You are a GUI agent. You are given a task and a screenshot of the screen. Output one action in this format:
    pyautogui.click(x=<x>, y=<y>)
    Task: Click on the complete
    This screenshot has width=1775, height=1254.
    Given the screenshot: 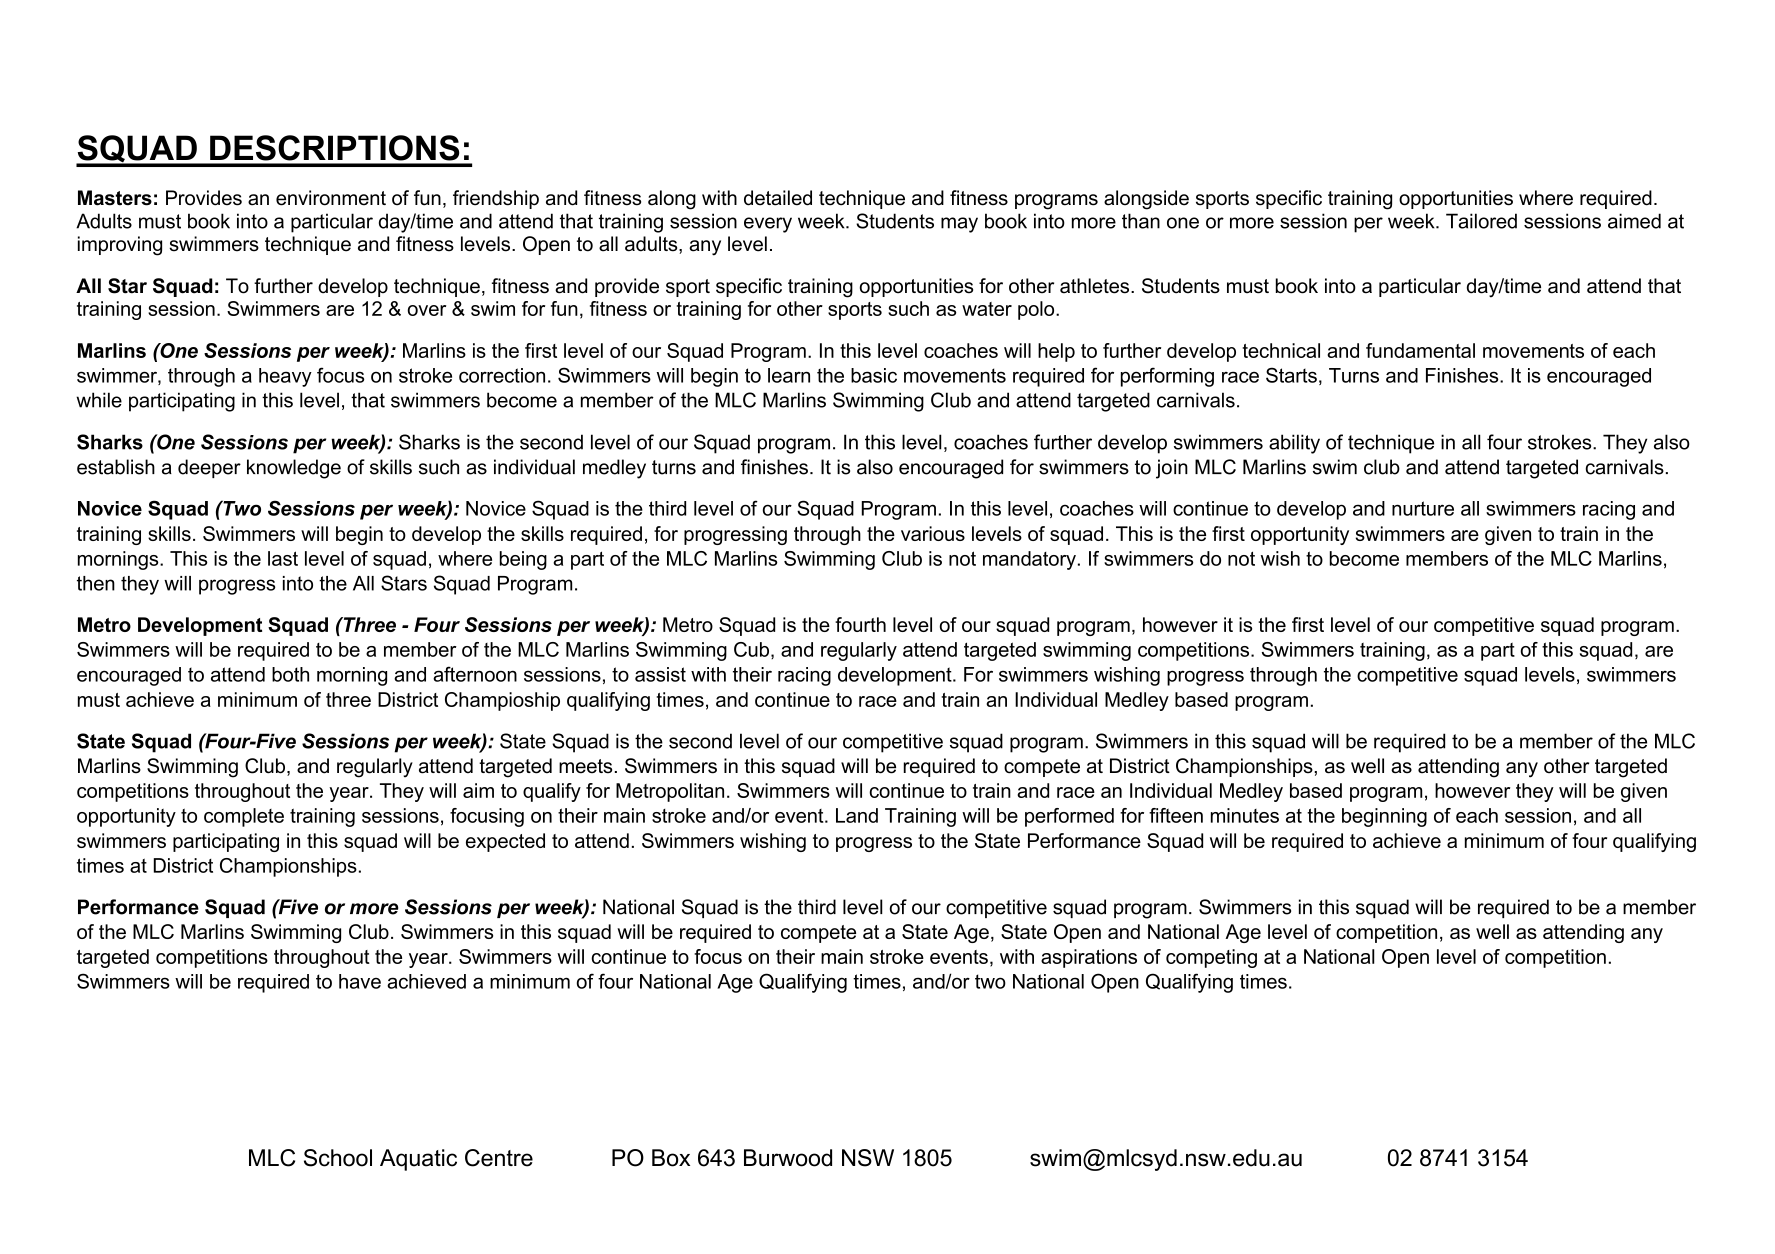 What is the action you would take?
    pyautogui.click(x=244, y=817)
